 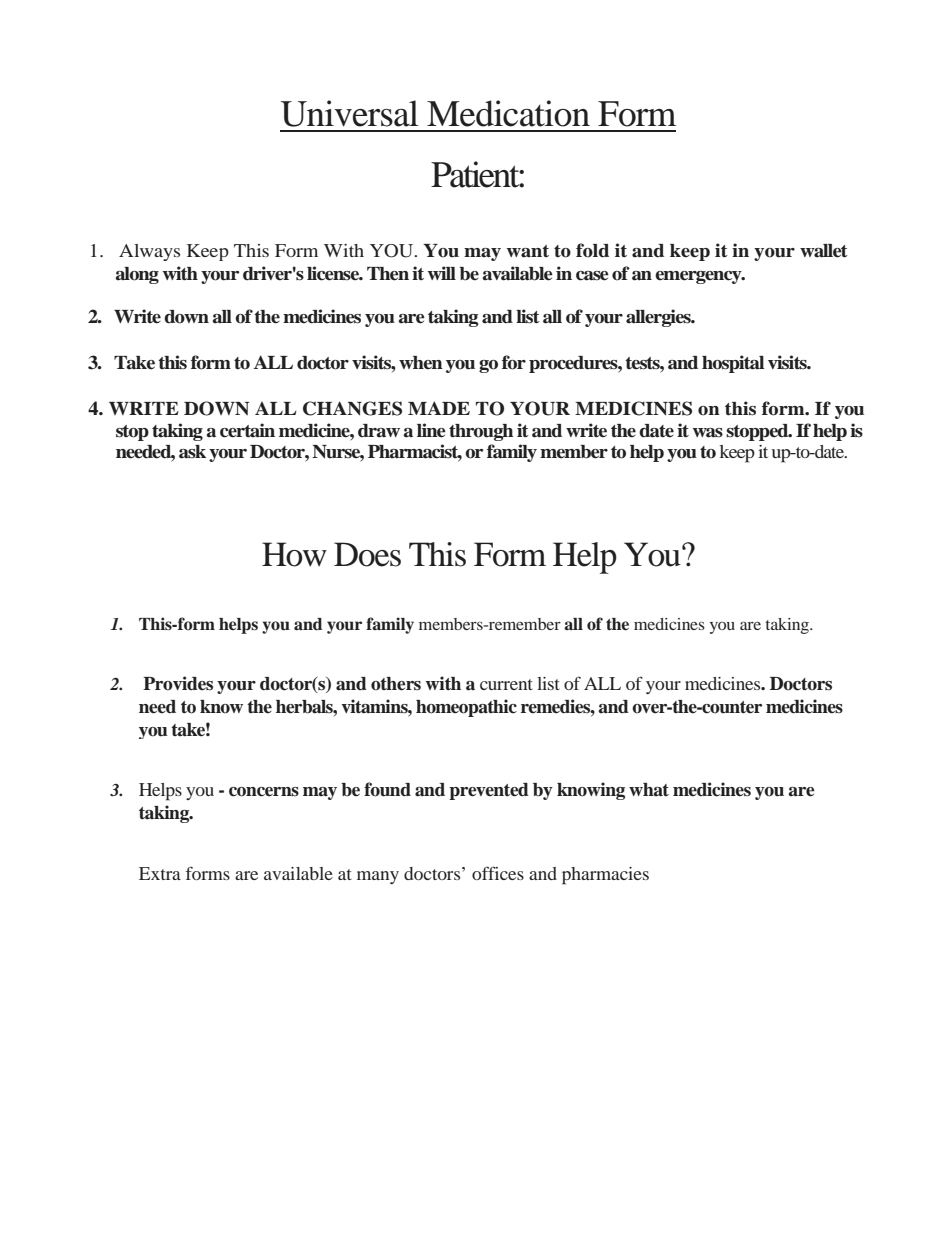 What do you see at coordinates (442, 273) in the screenshot?
I see `will` at bounding box center [442, 273].
